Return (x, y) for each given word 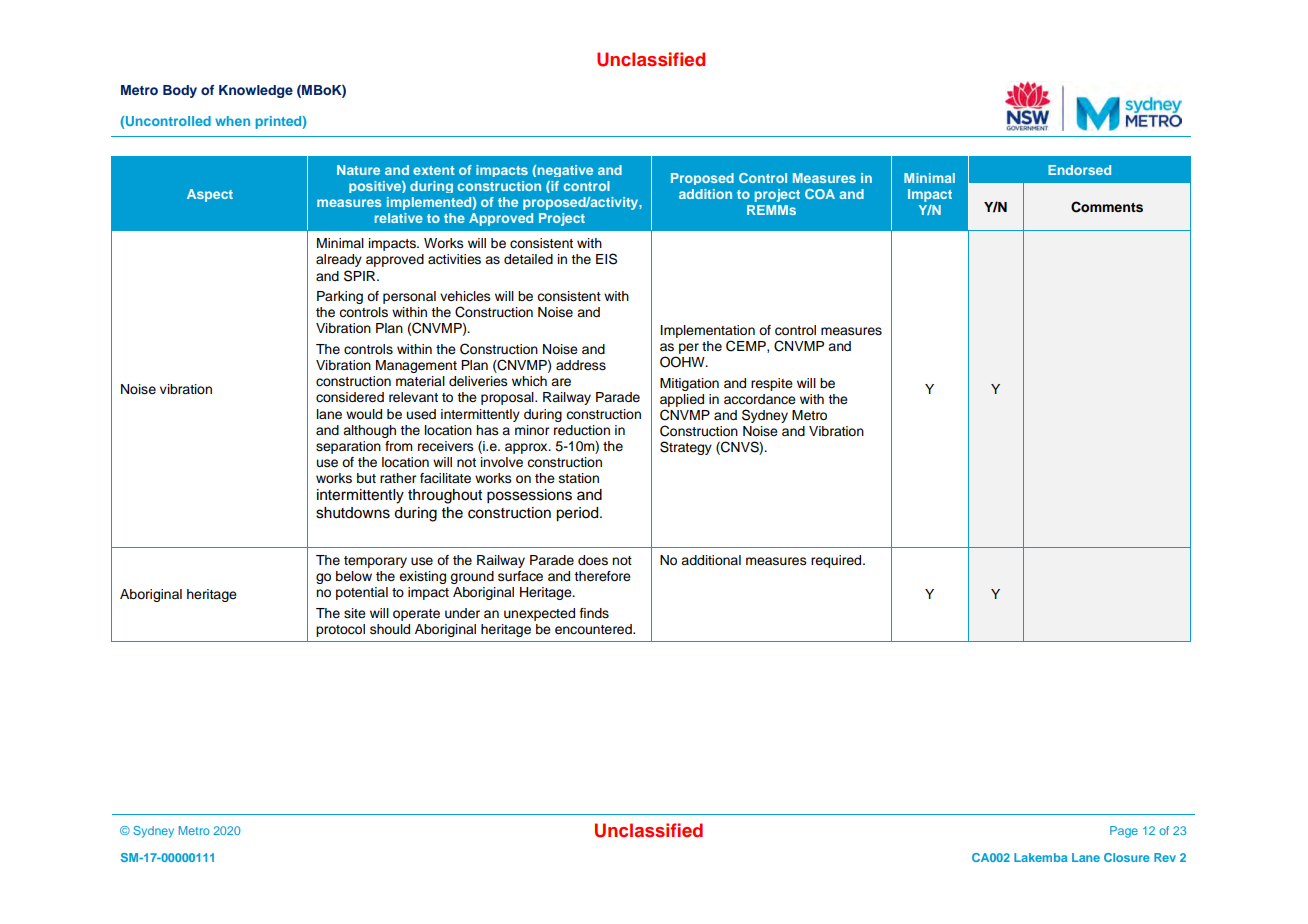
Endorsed (1079, 170)
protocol (340, 630)
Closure (1127, 857)
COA (820, 194)
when (232, 121)
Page (1124, 832)
